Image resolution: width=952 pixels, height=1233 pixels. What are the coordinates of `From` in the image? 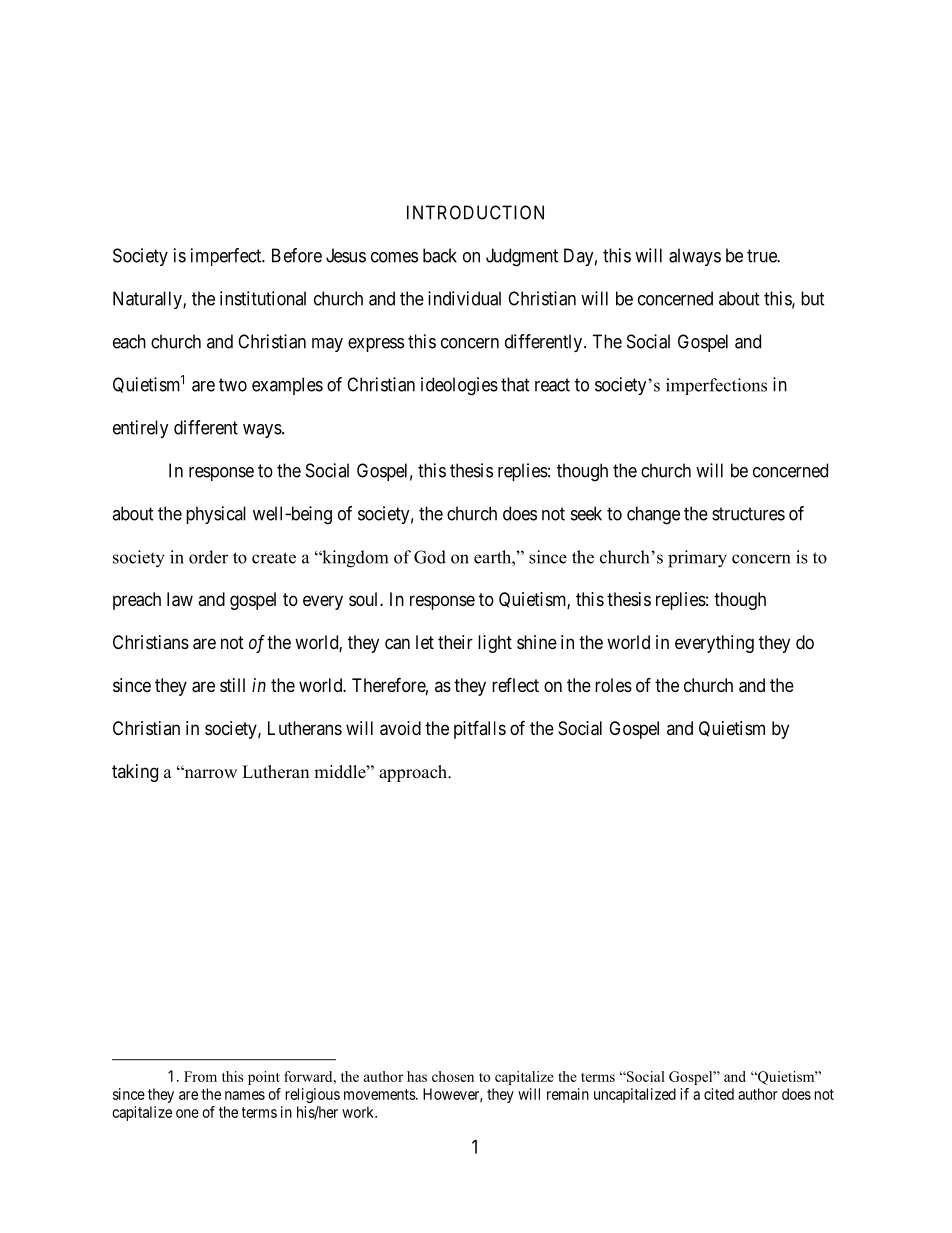 It's located at (200, 1076).
